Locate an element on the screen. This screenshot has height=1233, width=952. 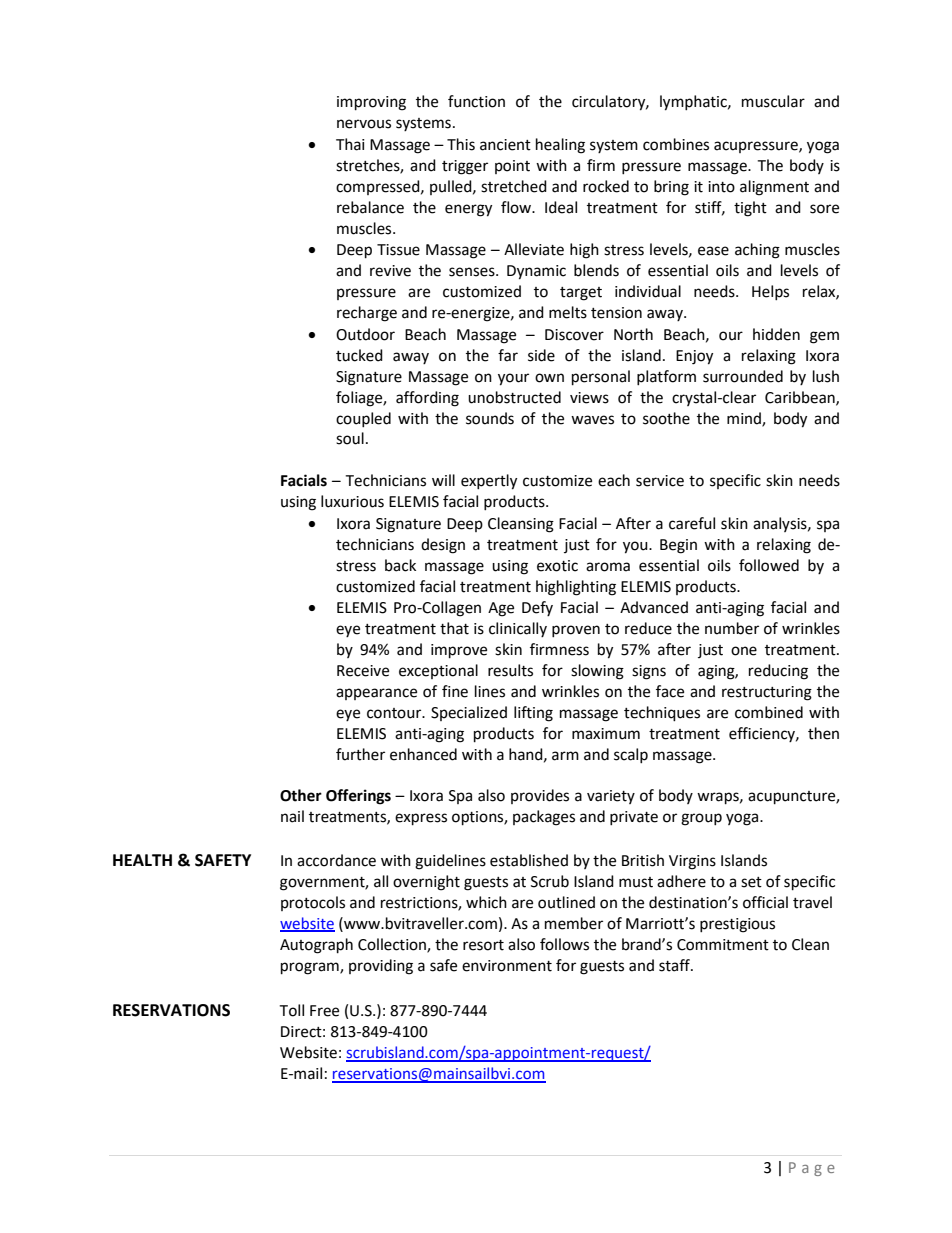
set is located at coordinates (751, 882).
